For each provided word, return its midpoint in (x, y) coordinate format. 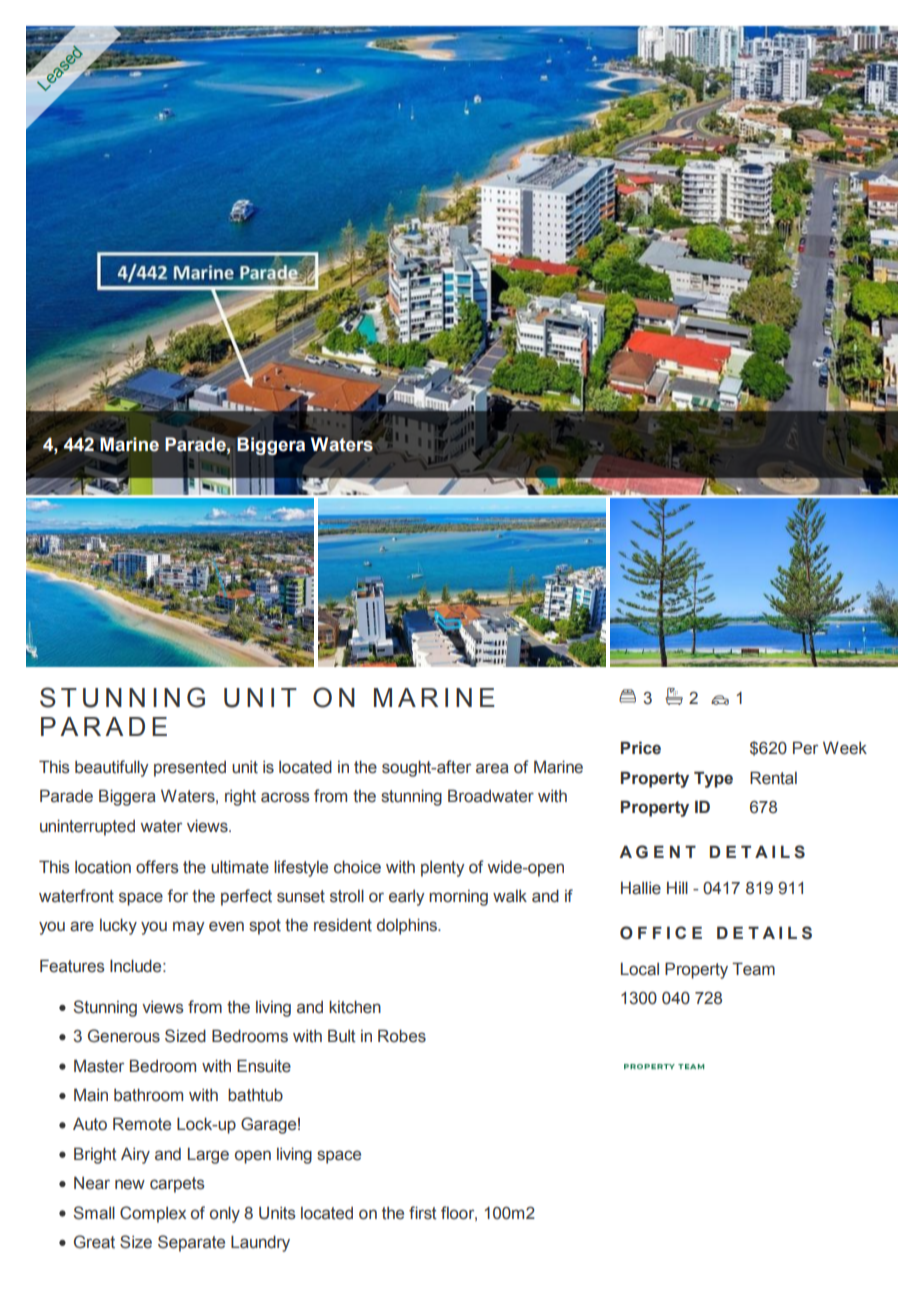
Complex (153, 1214)
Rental (773, 778)
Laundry (260, 1243)
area (492, 768)
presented (190, 769)
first (423, 1213)
